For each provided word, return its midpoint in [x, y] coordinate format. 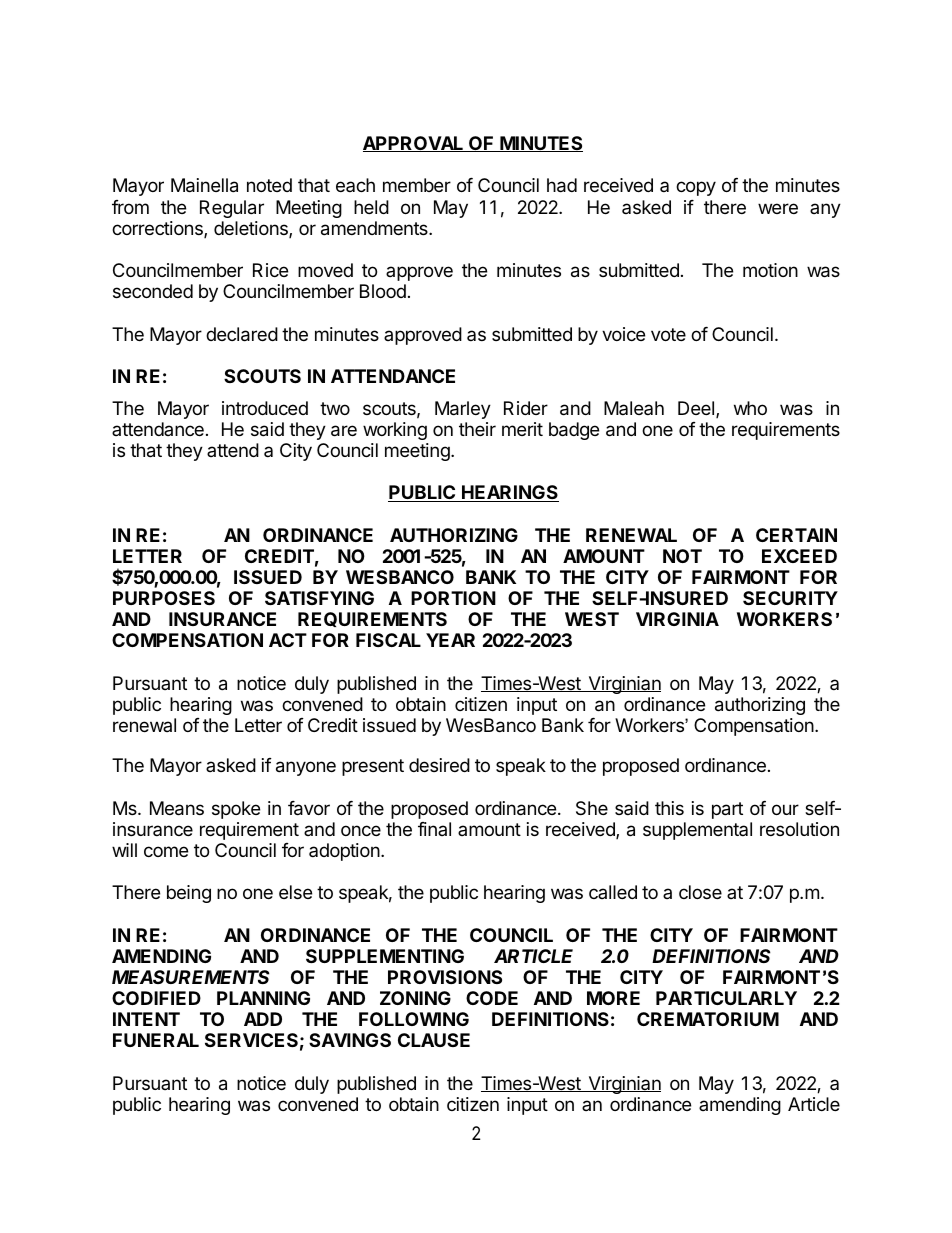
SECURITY [790, 598]
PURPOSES [164, 598]
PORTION [453, 598]
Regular [232, 209]
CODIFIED [156, 998]
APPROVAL [414, 144]
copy [696, 188]
